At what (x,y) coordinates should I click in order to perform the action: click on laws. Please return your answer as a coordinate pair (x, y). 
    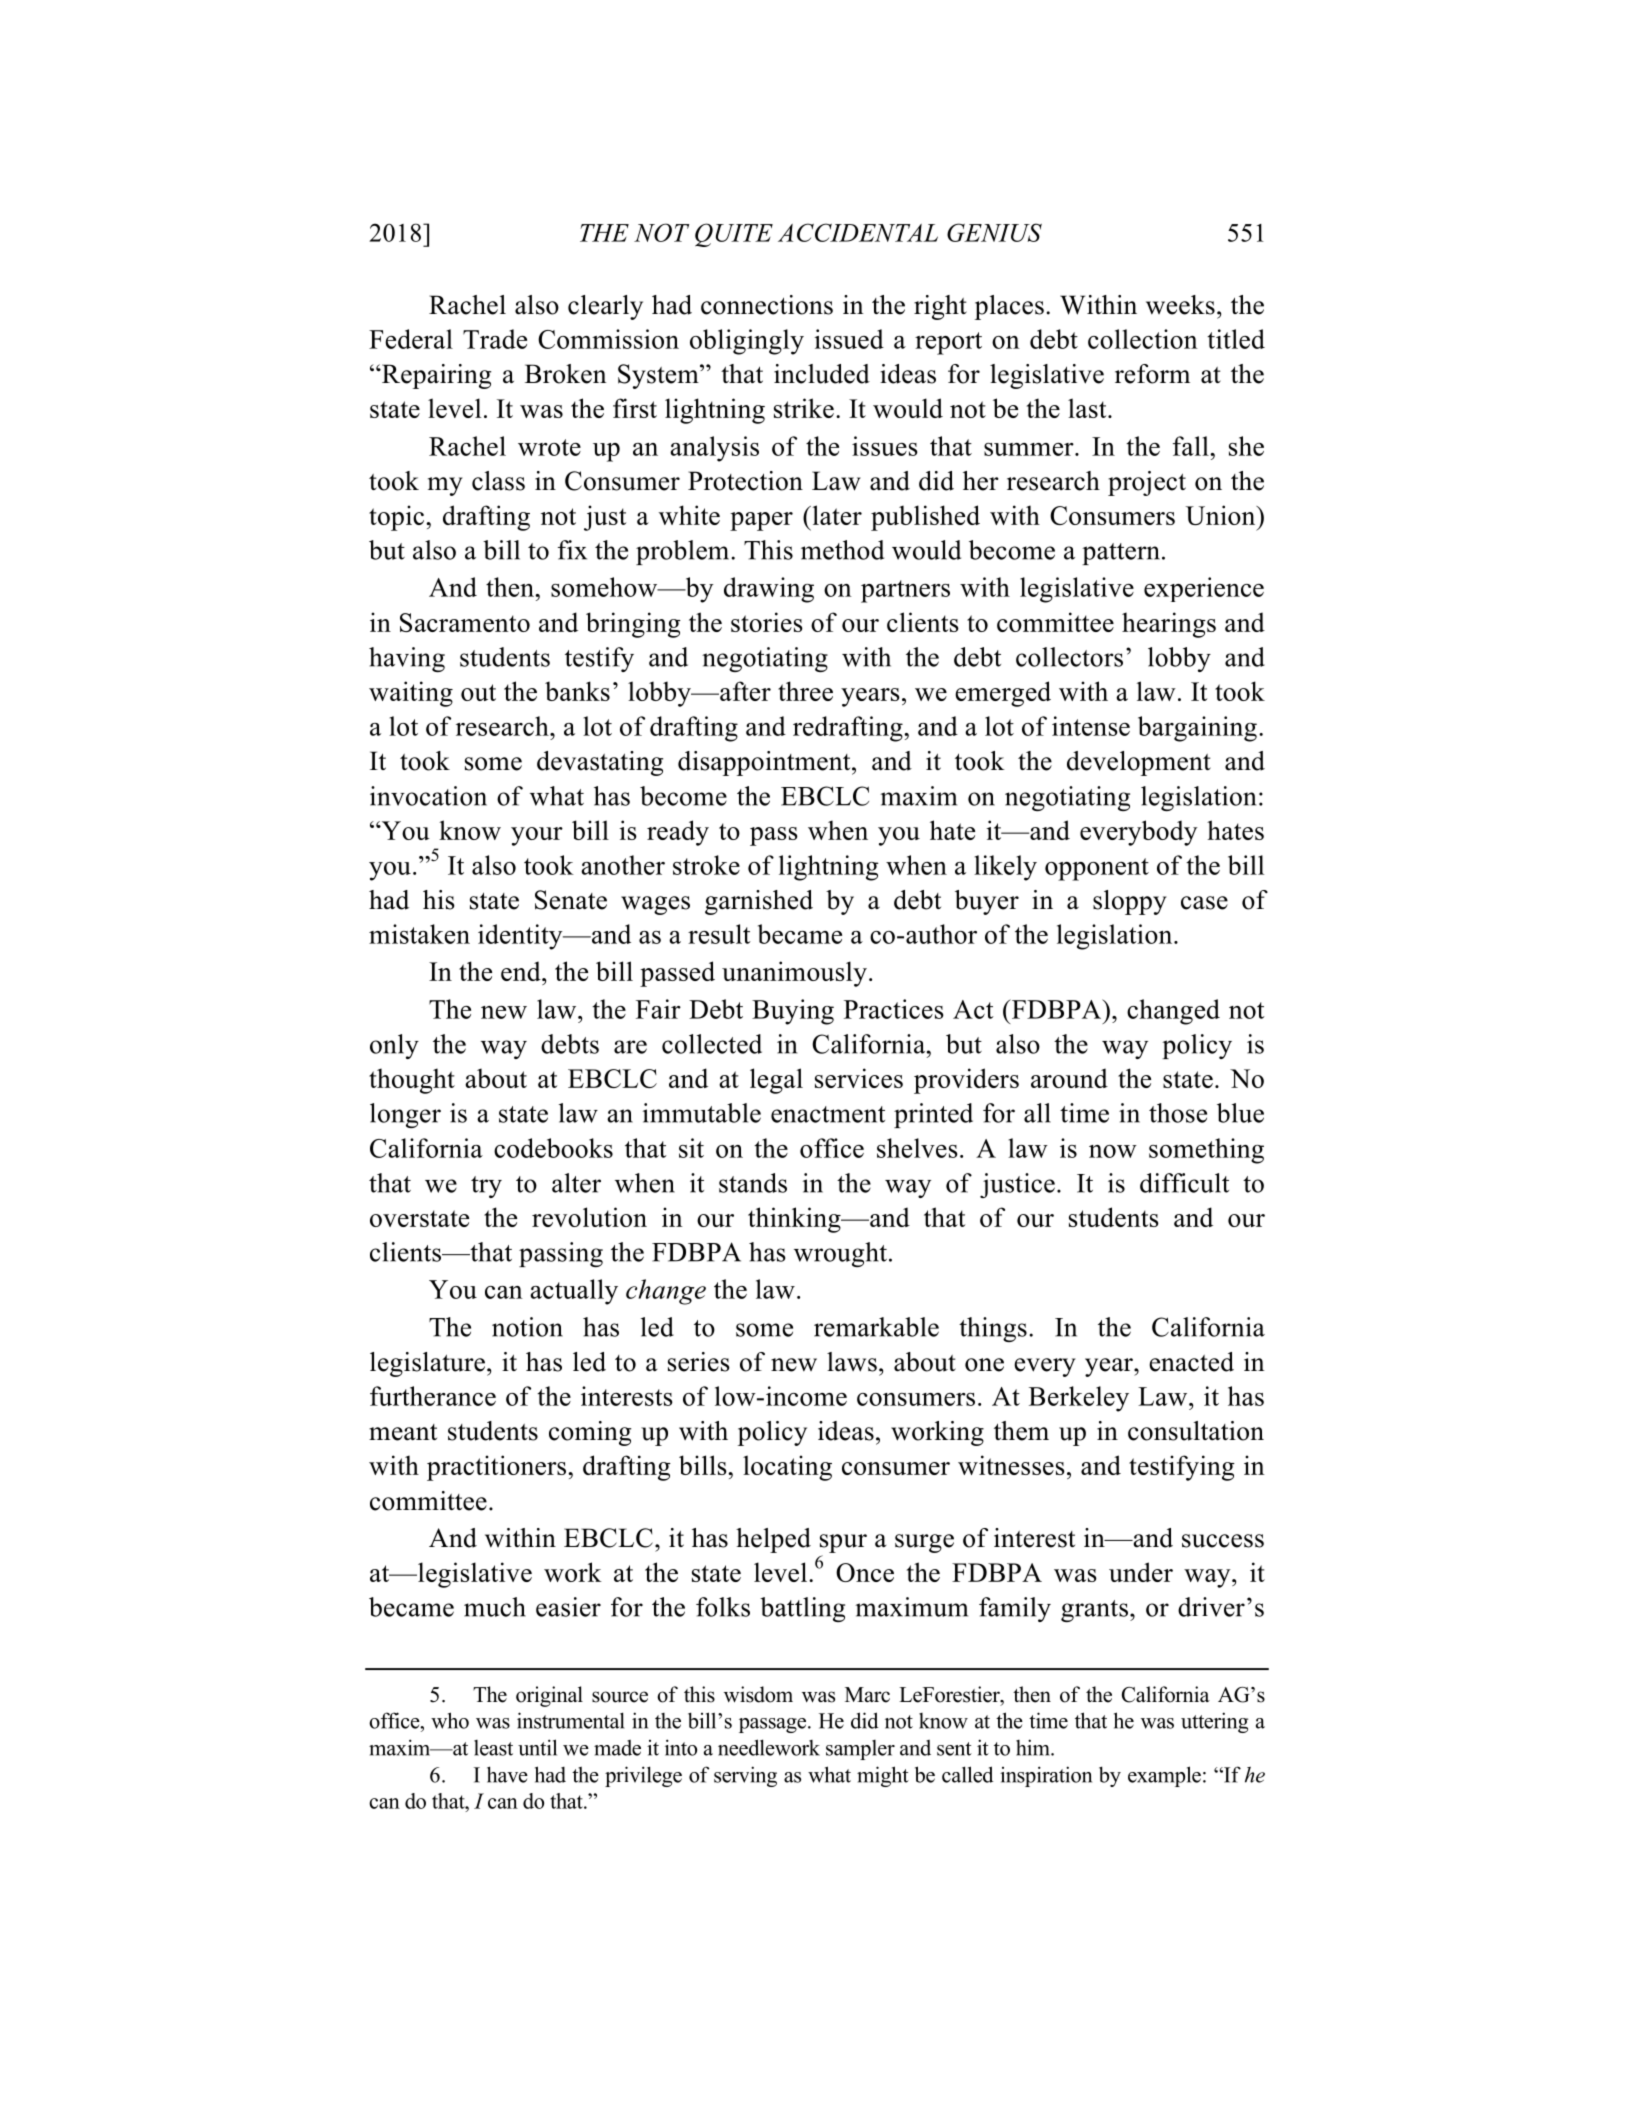
    Looking at the image, I should click on (852, 1362).
